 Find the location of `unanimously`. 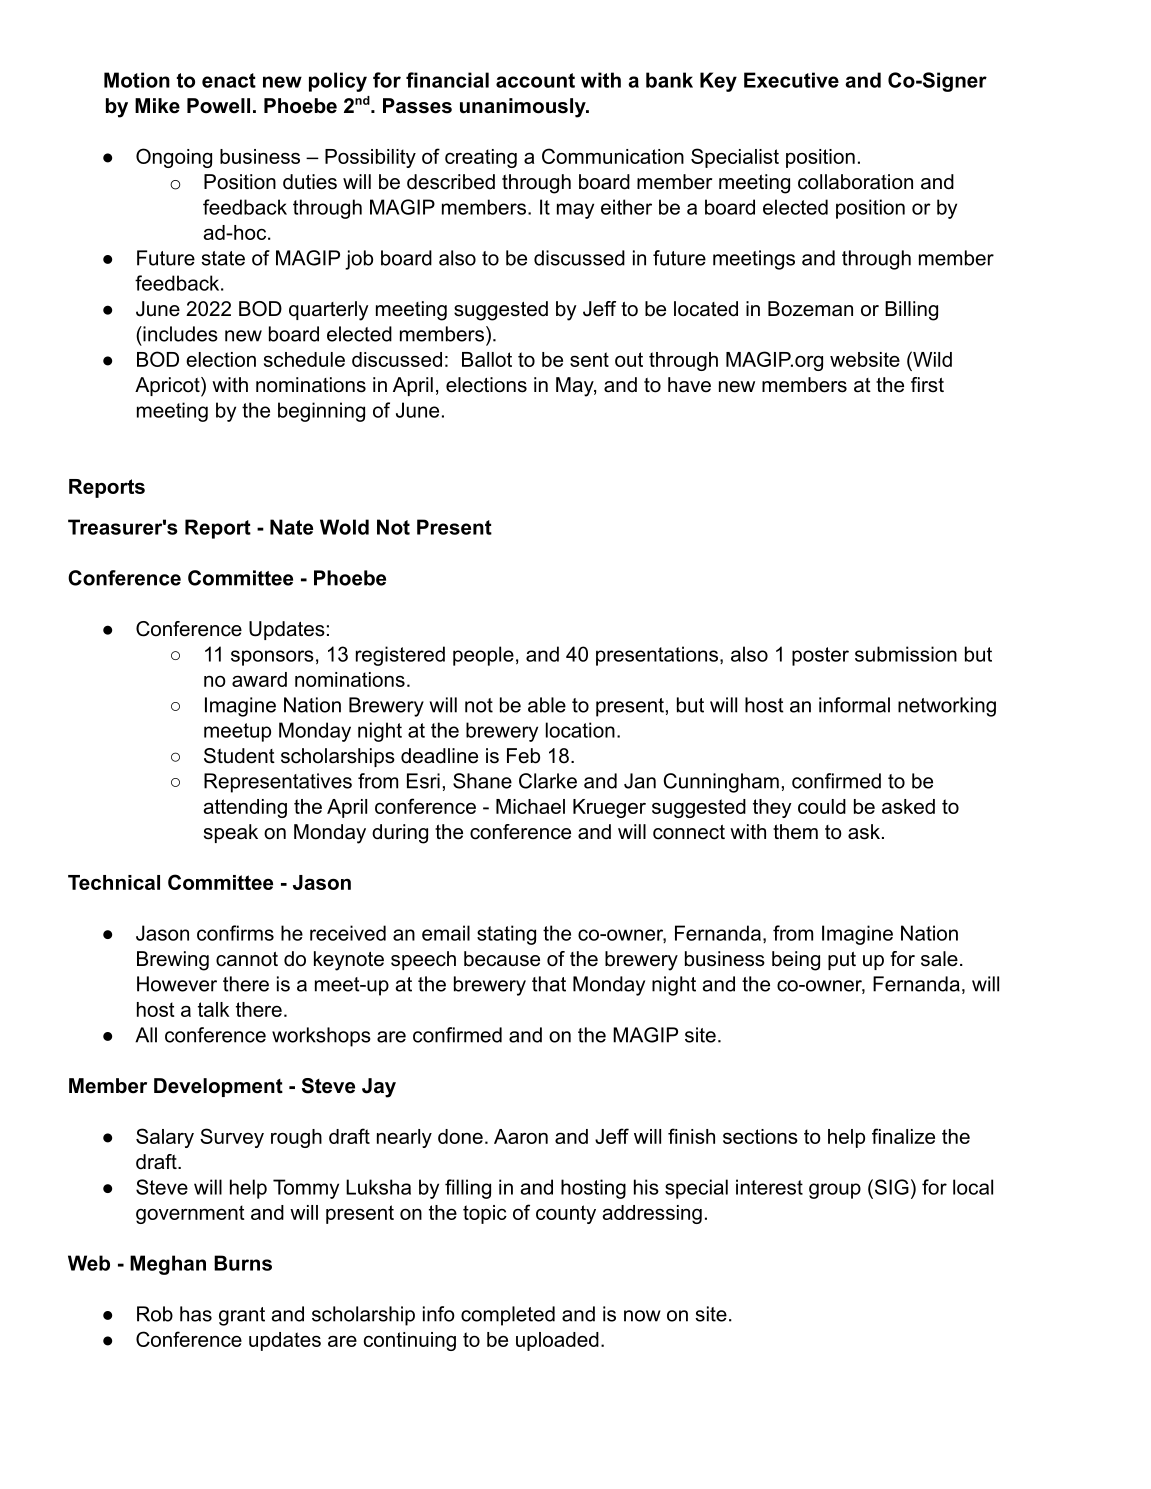

unanimously is located at coordinates (524, 108).
